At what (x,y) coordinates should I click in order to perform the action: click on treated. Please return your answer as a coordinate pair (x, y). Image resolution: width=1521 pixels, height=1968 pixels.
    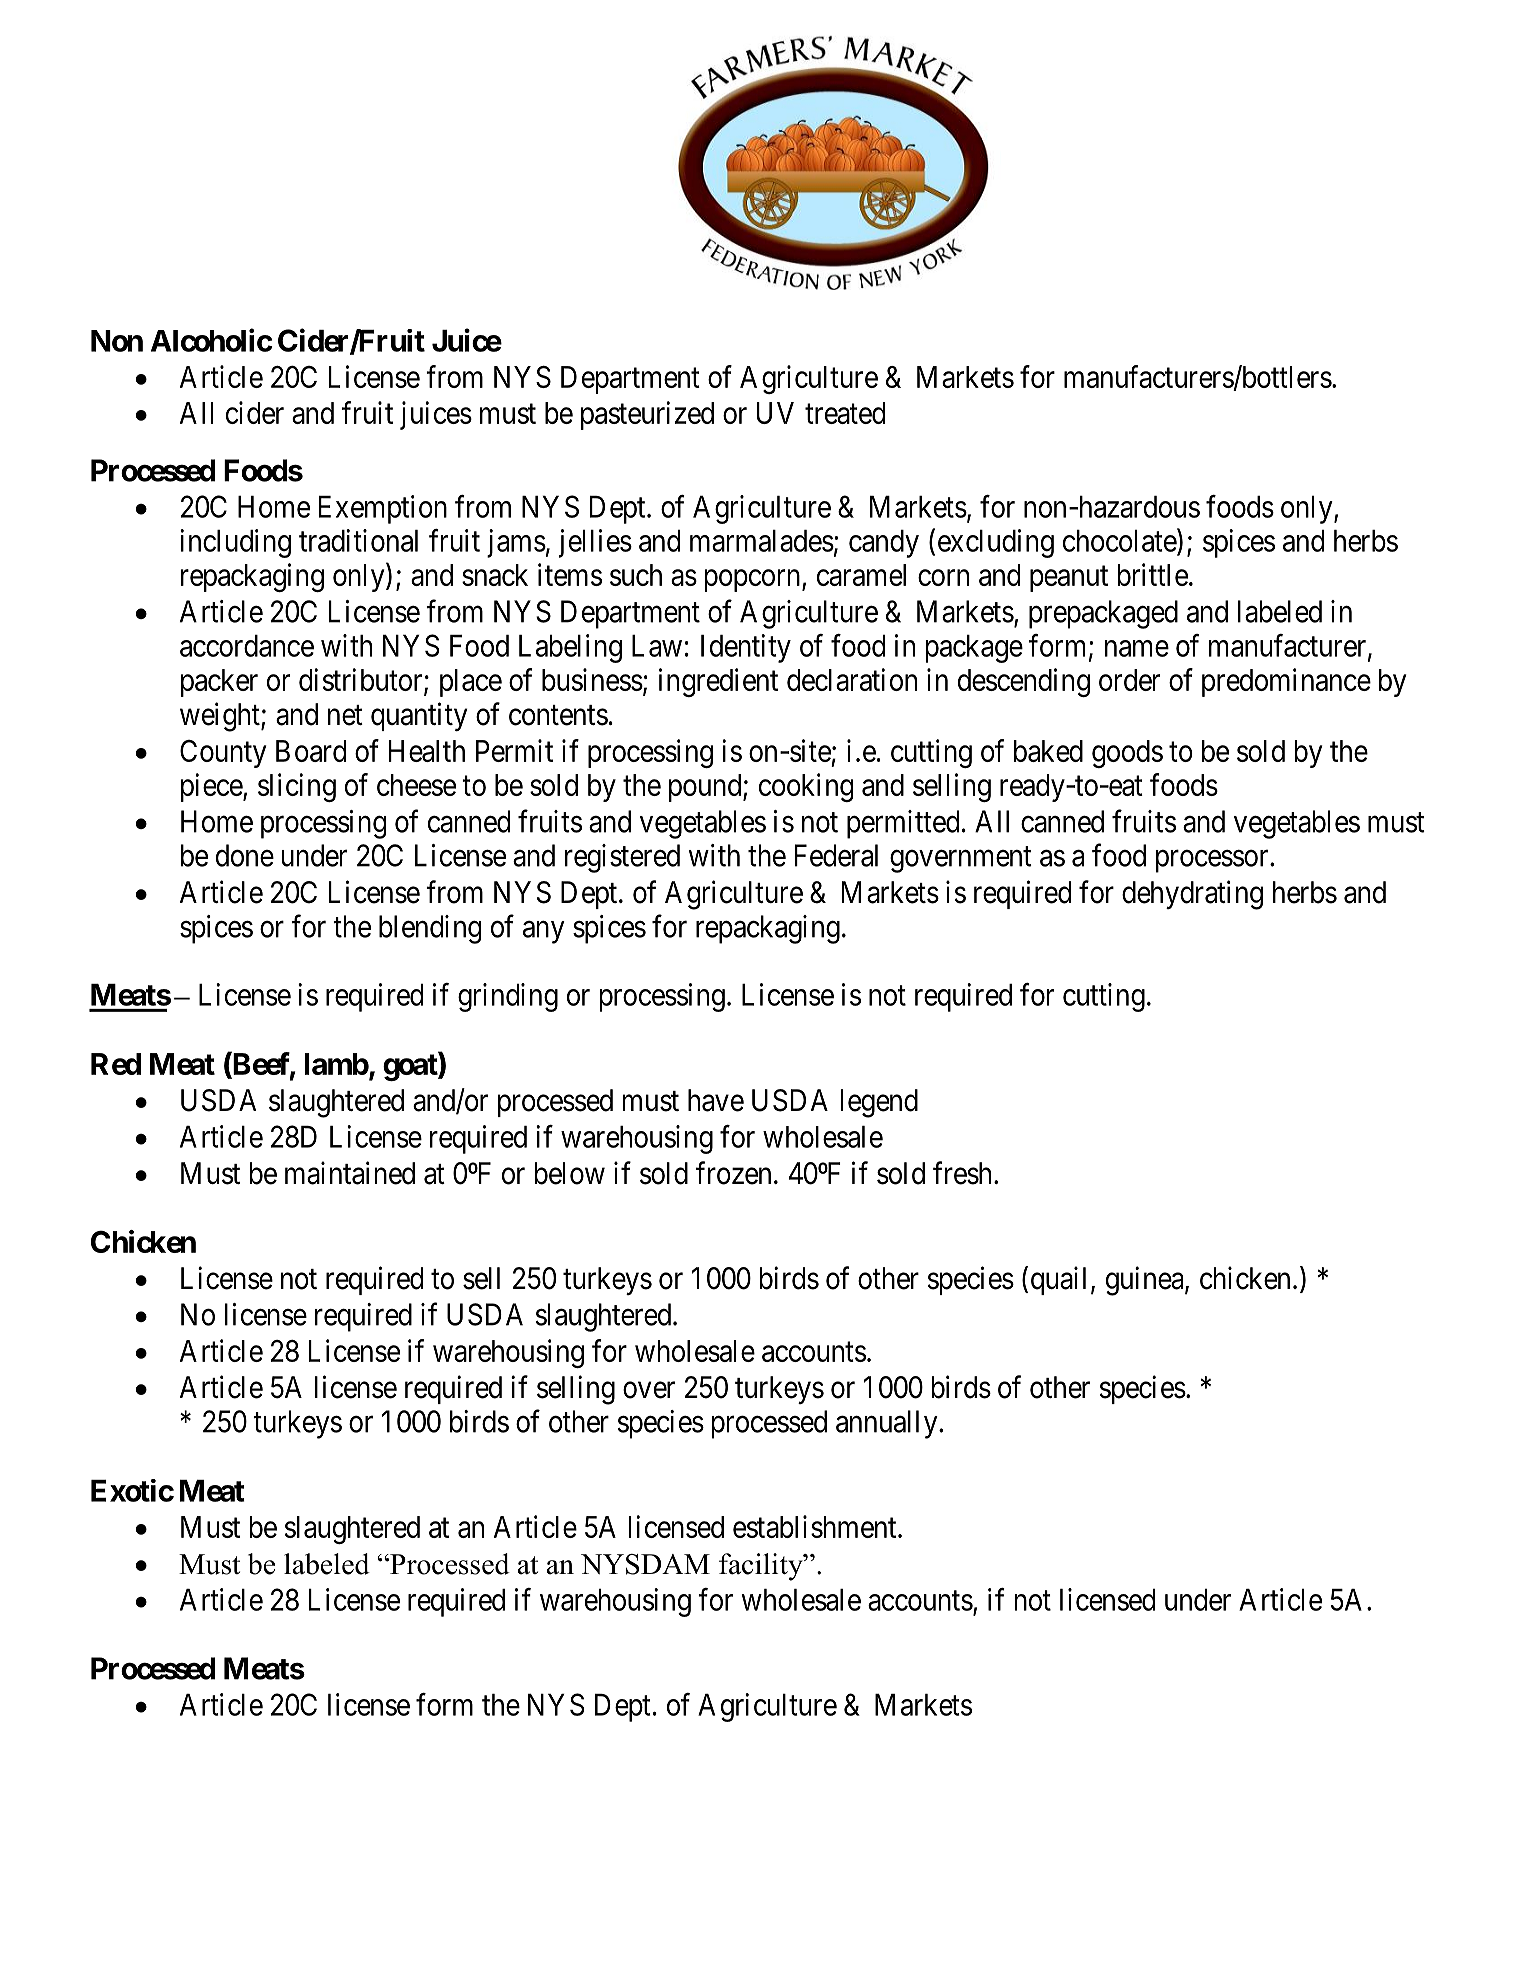
    Looking at the image, I should click on (845, 413).
